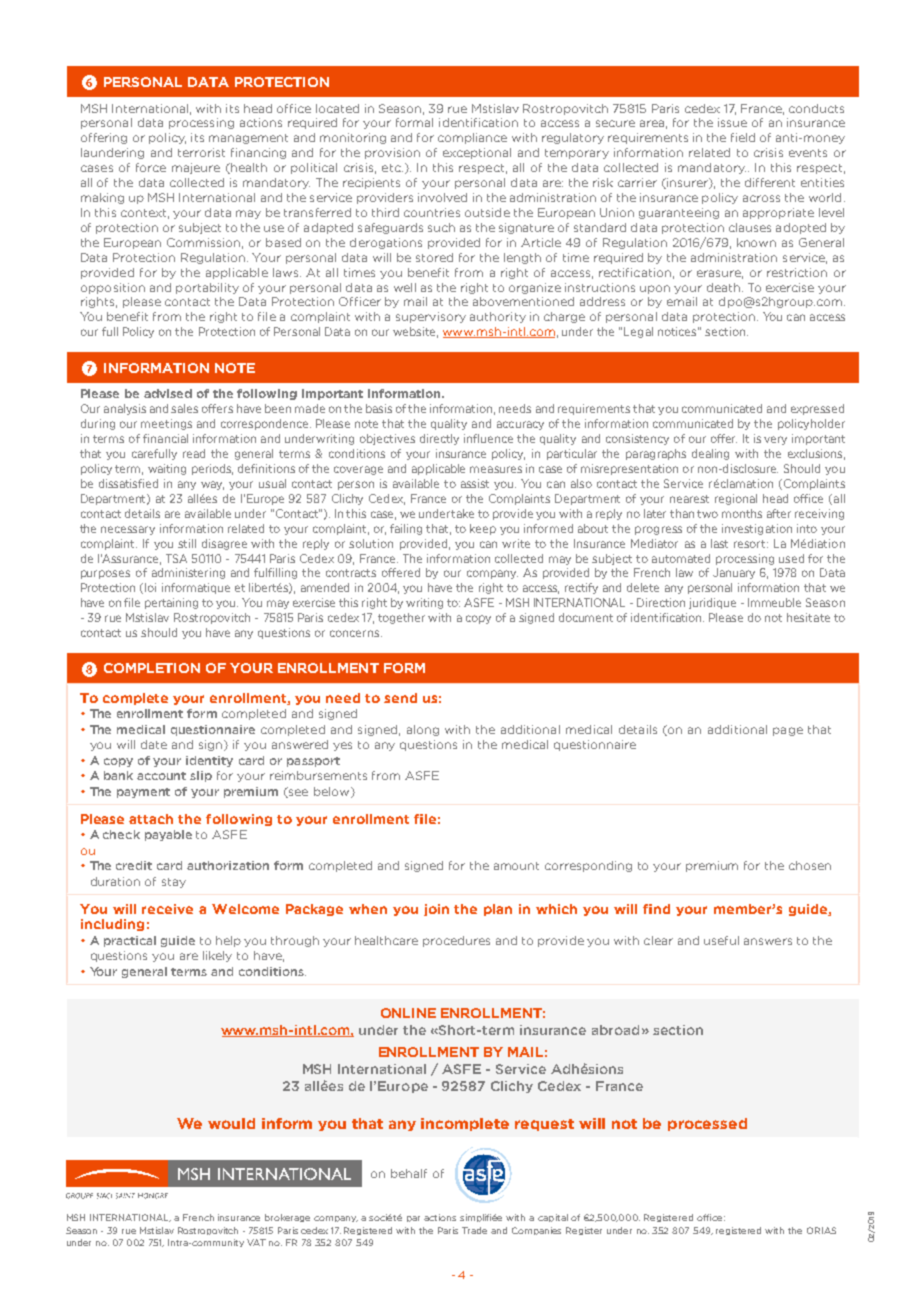  Describe the element at coordinates (707, 1124) in the screenshot. I see `processed` at that location.
